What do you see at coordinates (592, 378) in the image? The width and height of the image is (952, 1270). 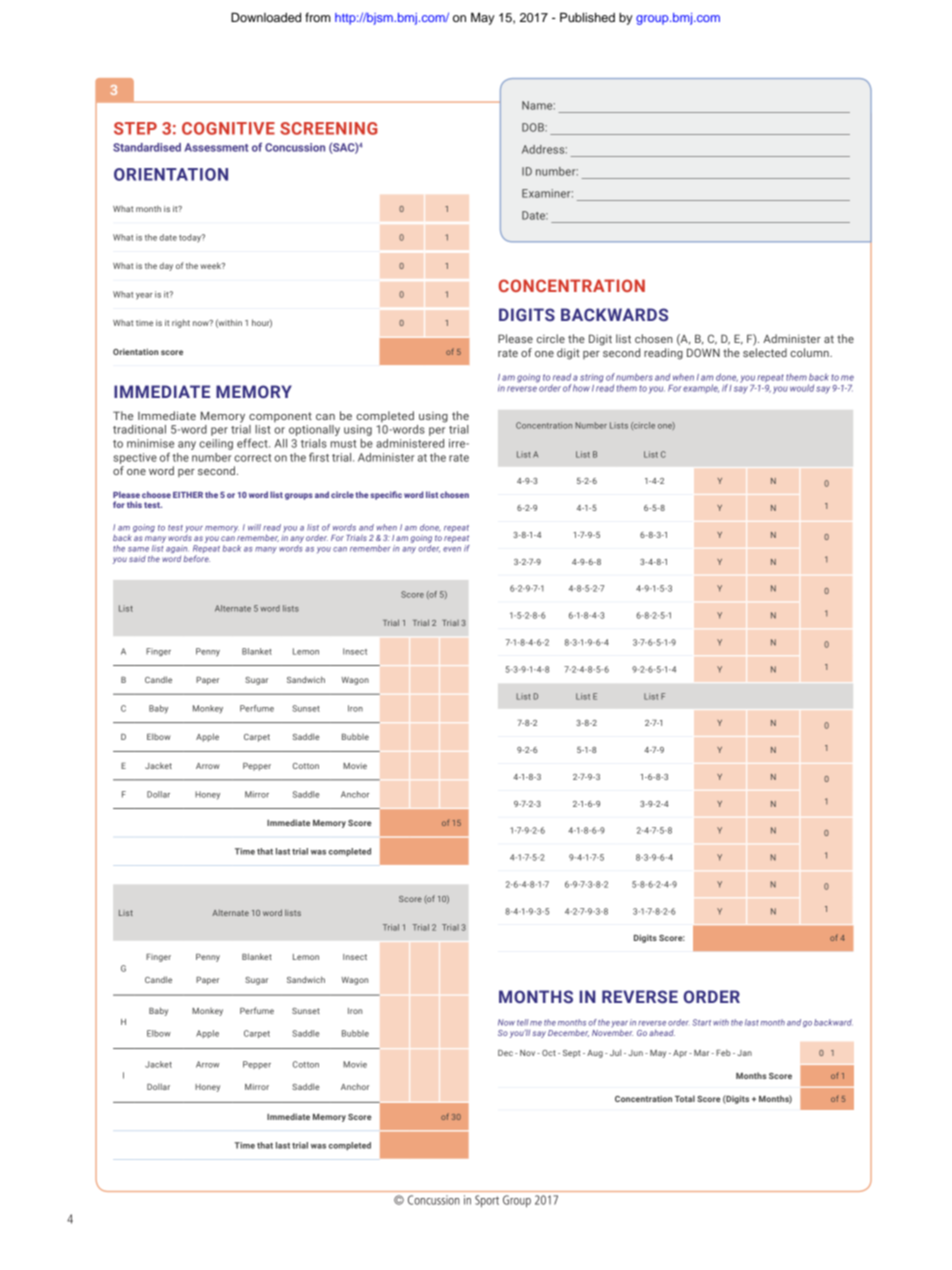 I see `string` at bounding box center [592, 378].
